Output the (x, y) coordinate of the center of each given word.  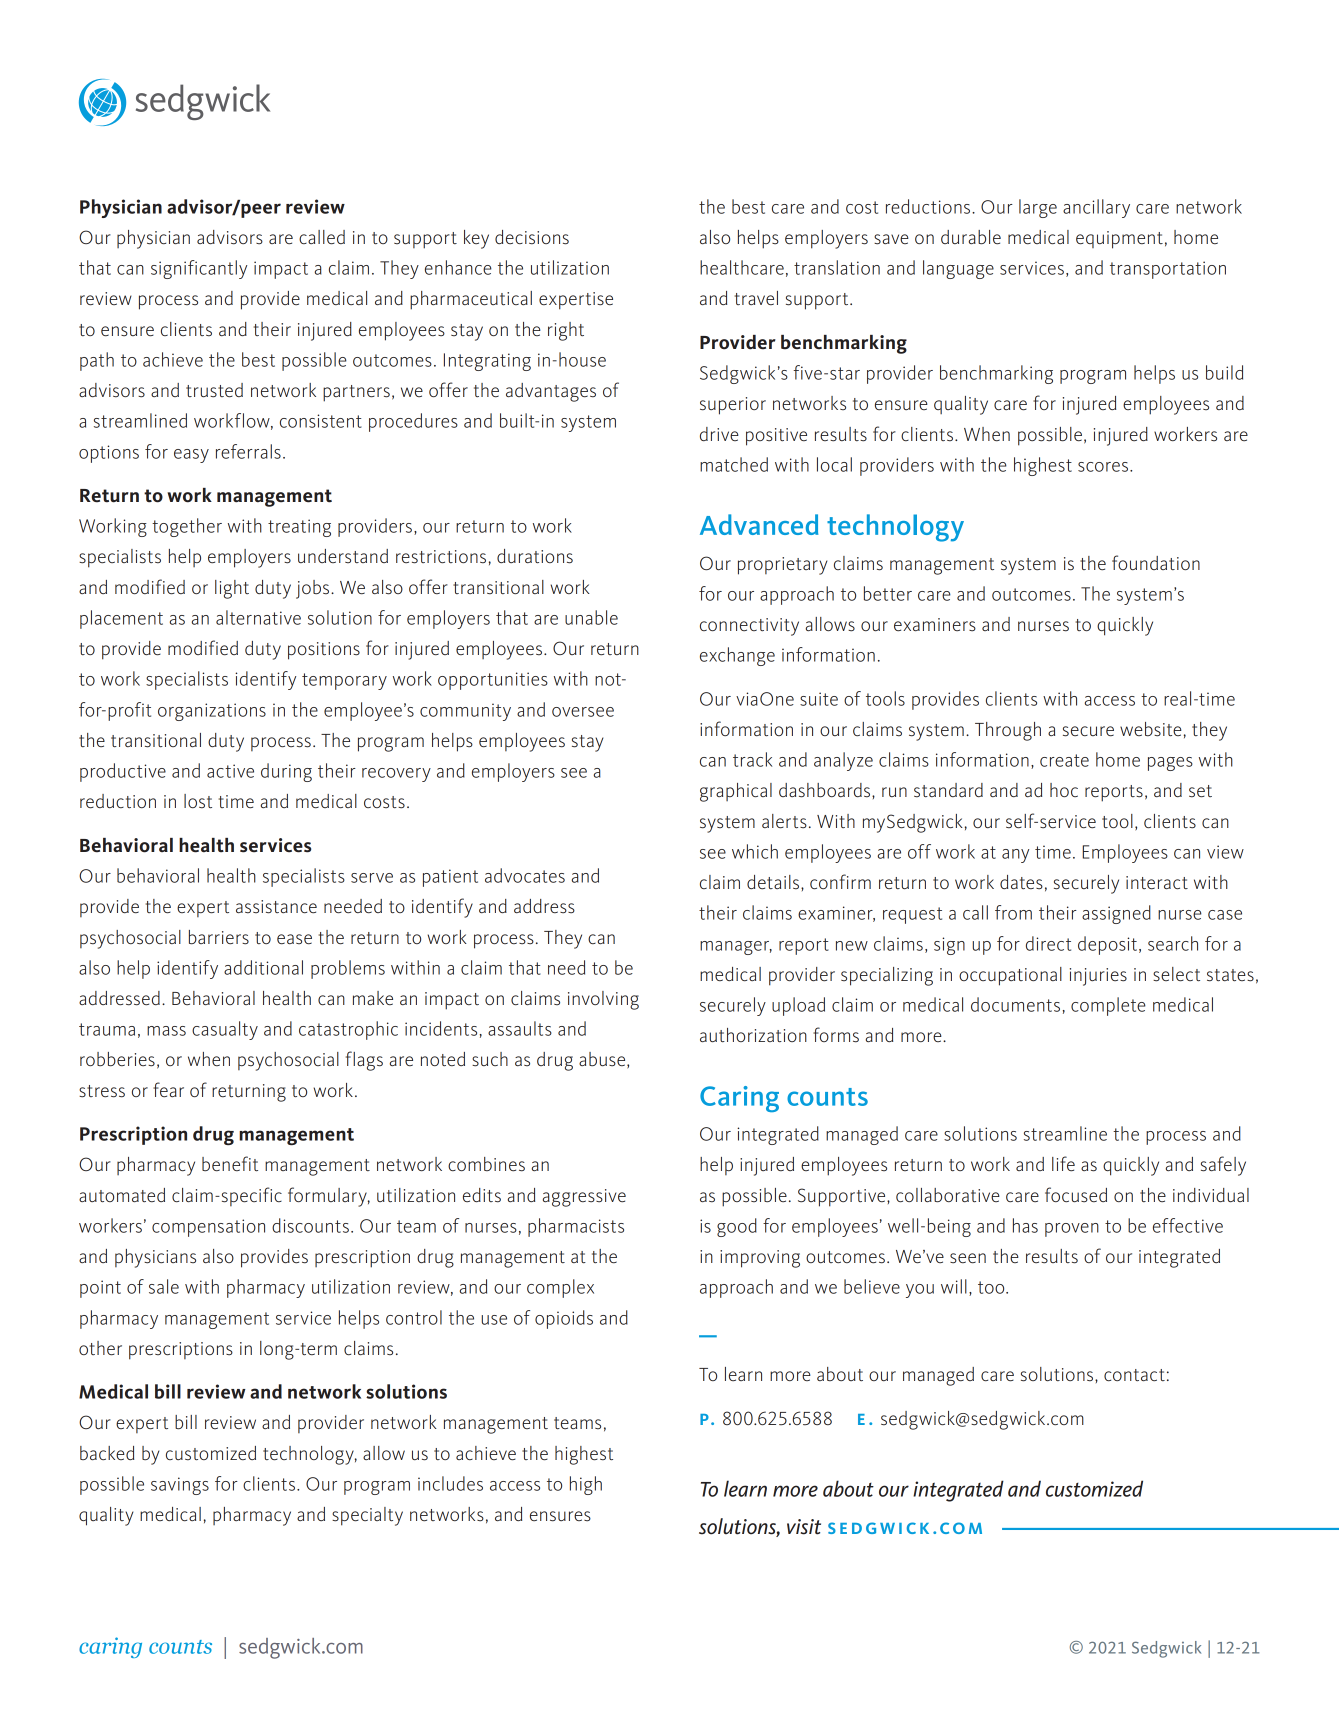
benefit (230, 1163)
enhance (458, 267)
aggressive (584, 1198)
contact (1134, 1375)
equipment (1119, 240)
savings (180, 1486)
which (755, 851)
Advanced (759, 524)
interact (1157, 882)
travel (756, 298)
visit (804, 1527)
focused (1076, 1195)
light (232, 589)
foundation (1156, 562)
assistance (276, 907)
